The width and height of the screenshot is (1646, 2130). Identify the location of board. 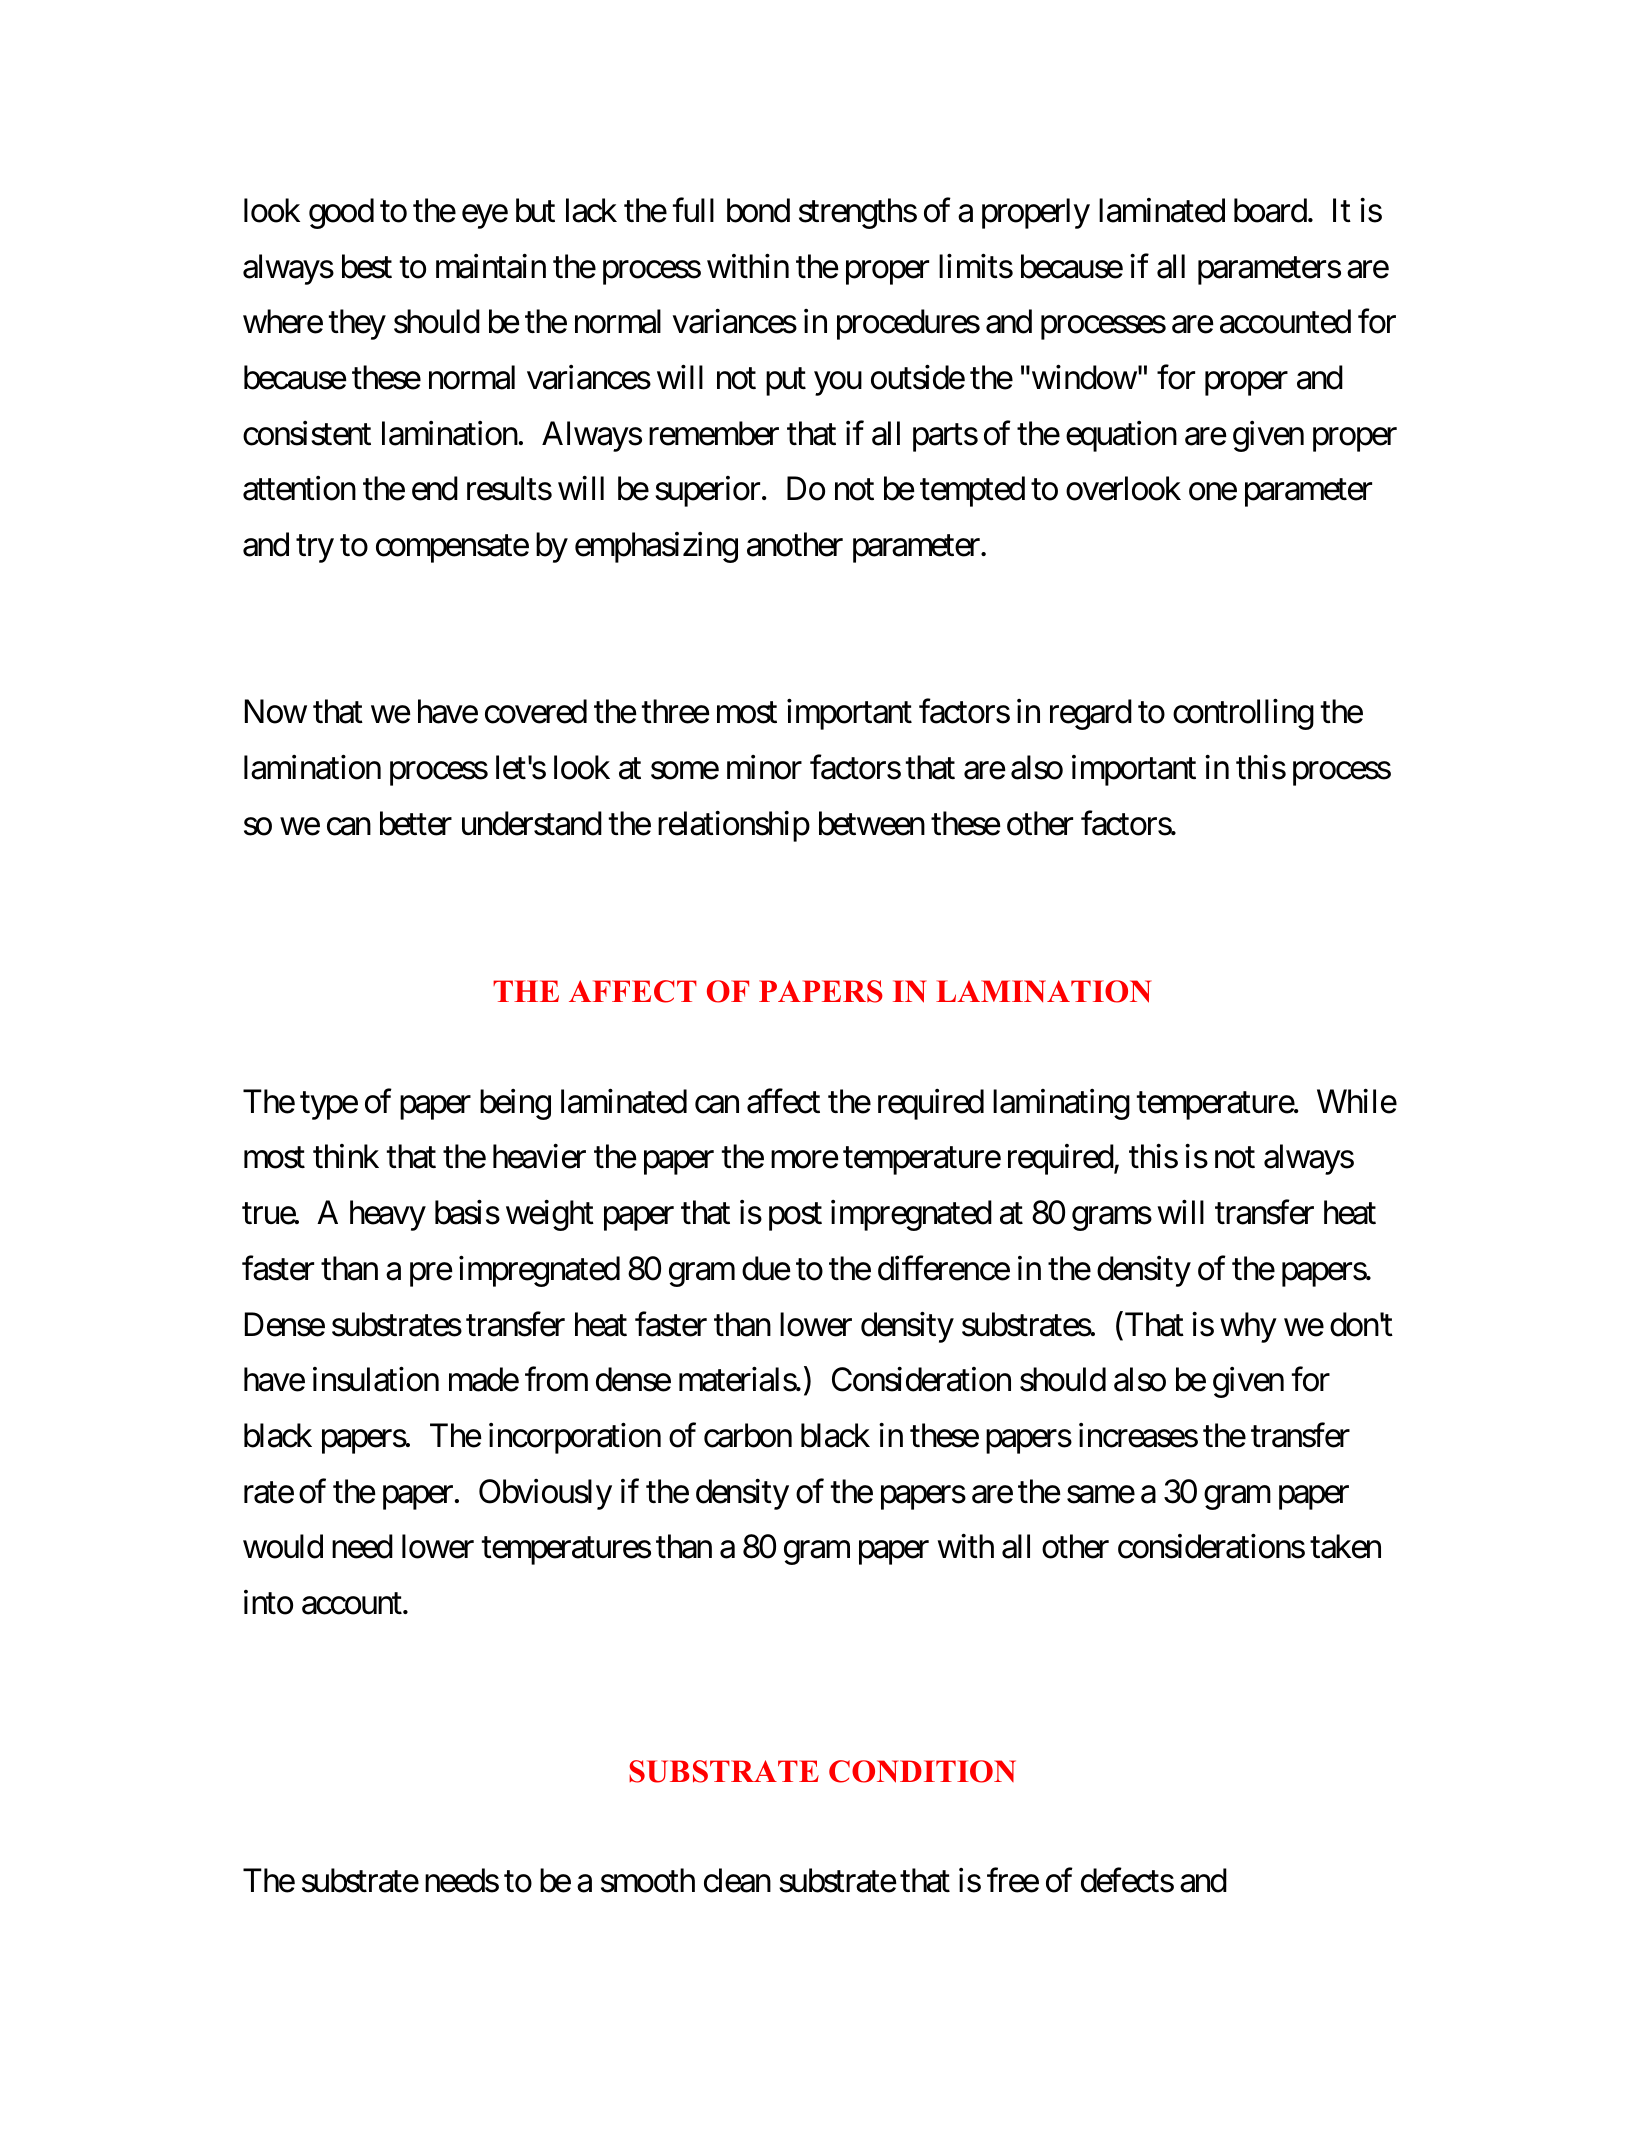
(1270, 210).
